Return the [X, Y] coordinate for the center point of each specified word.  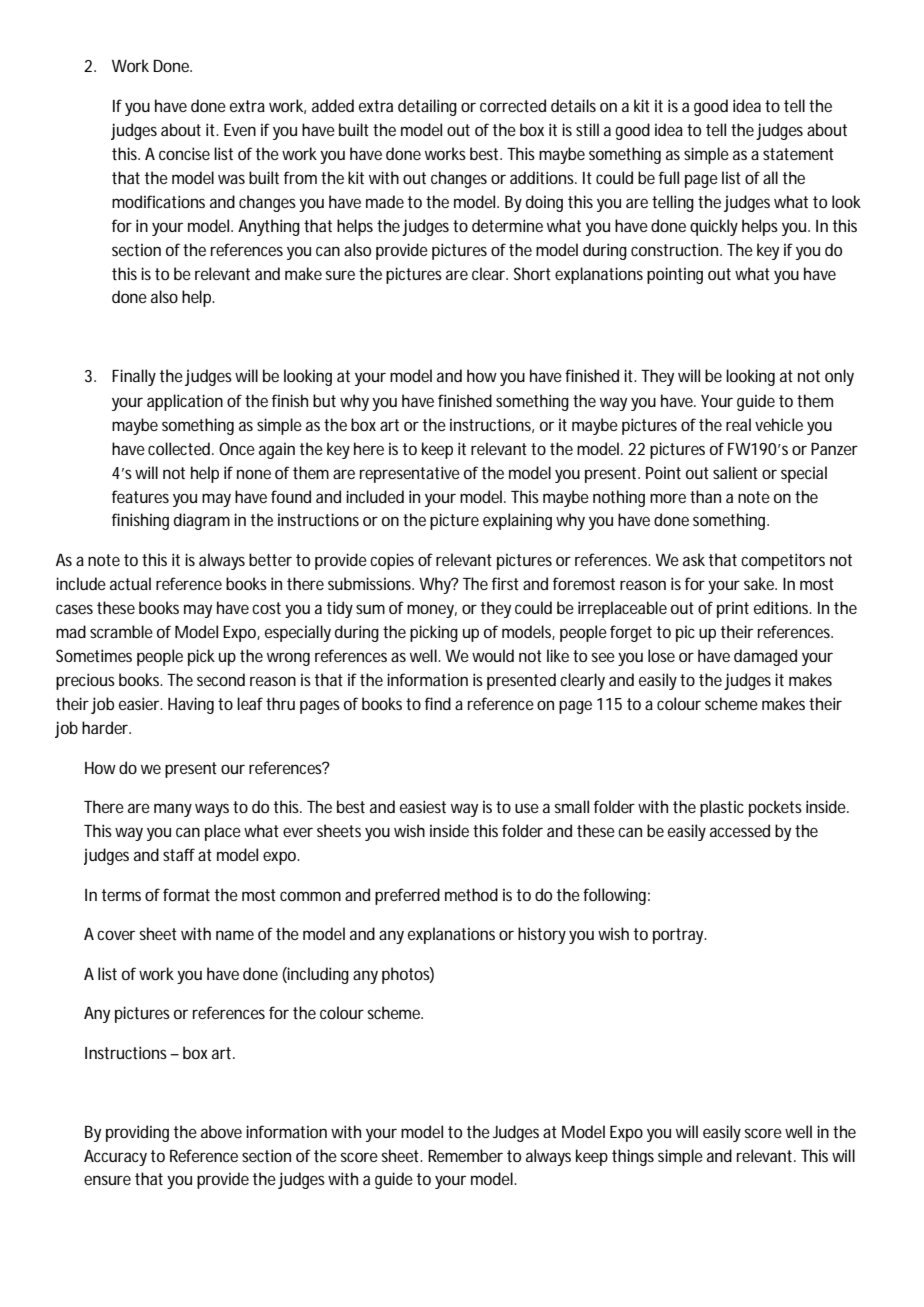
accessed [740, 830]
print [733, 609]
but [324, 400]
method [471, 894]
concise [184, 153]
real [738, 424]
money [432, 611]
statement [798, 154]
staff [179, 854]
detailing [427, 107]
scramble [121, 631]
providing [137, 1133]
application [185, 402]
